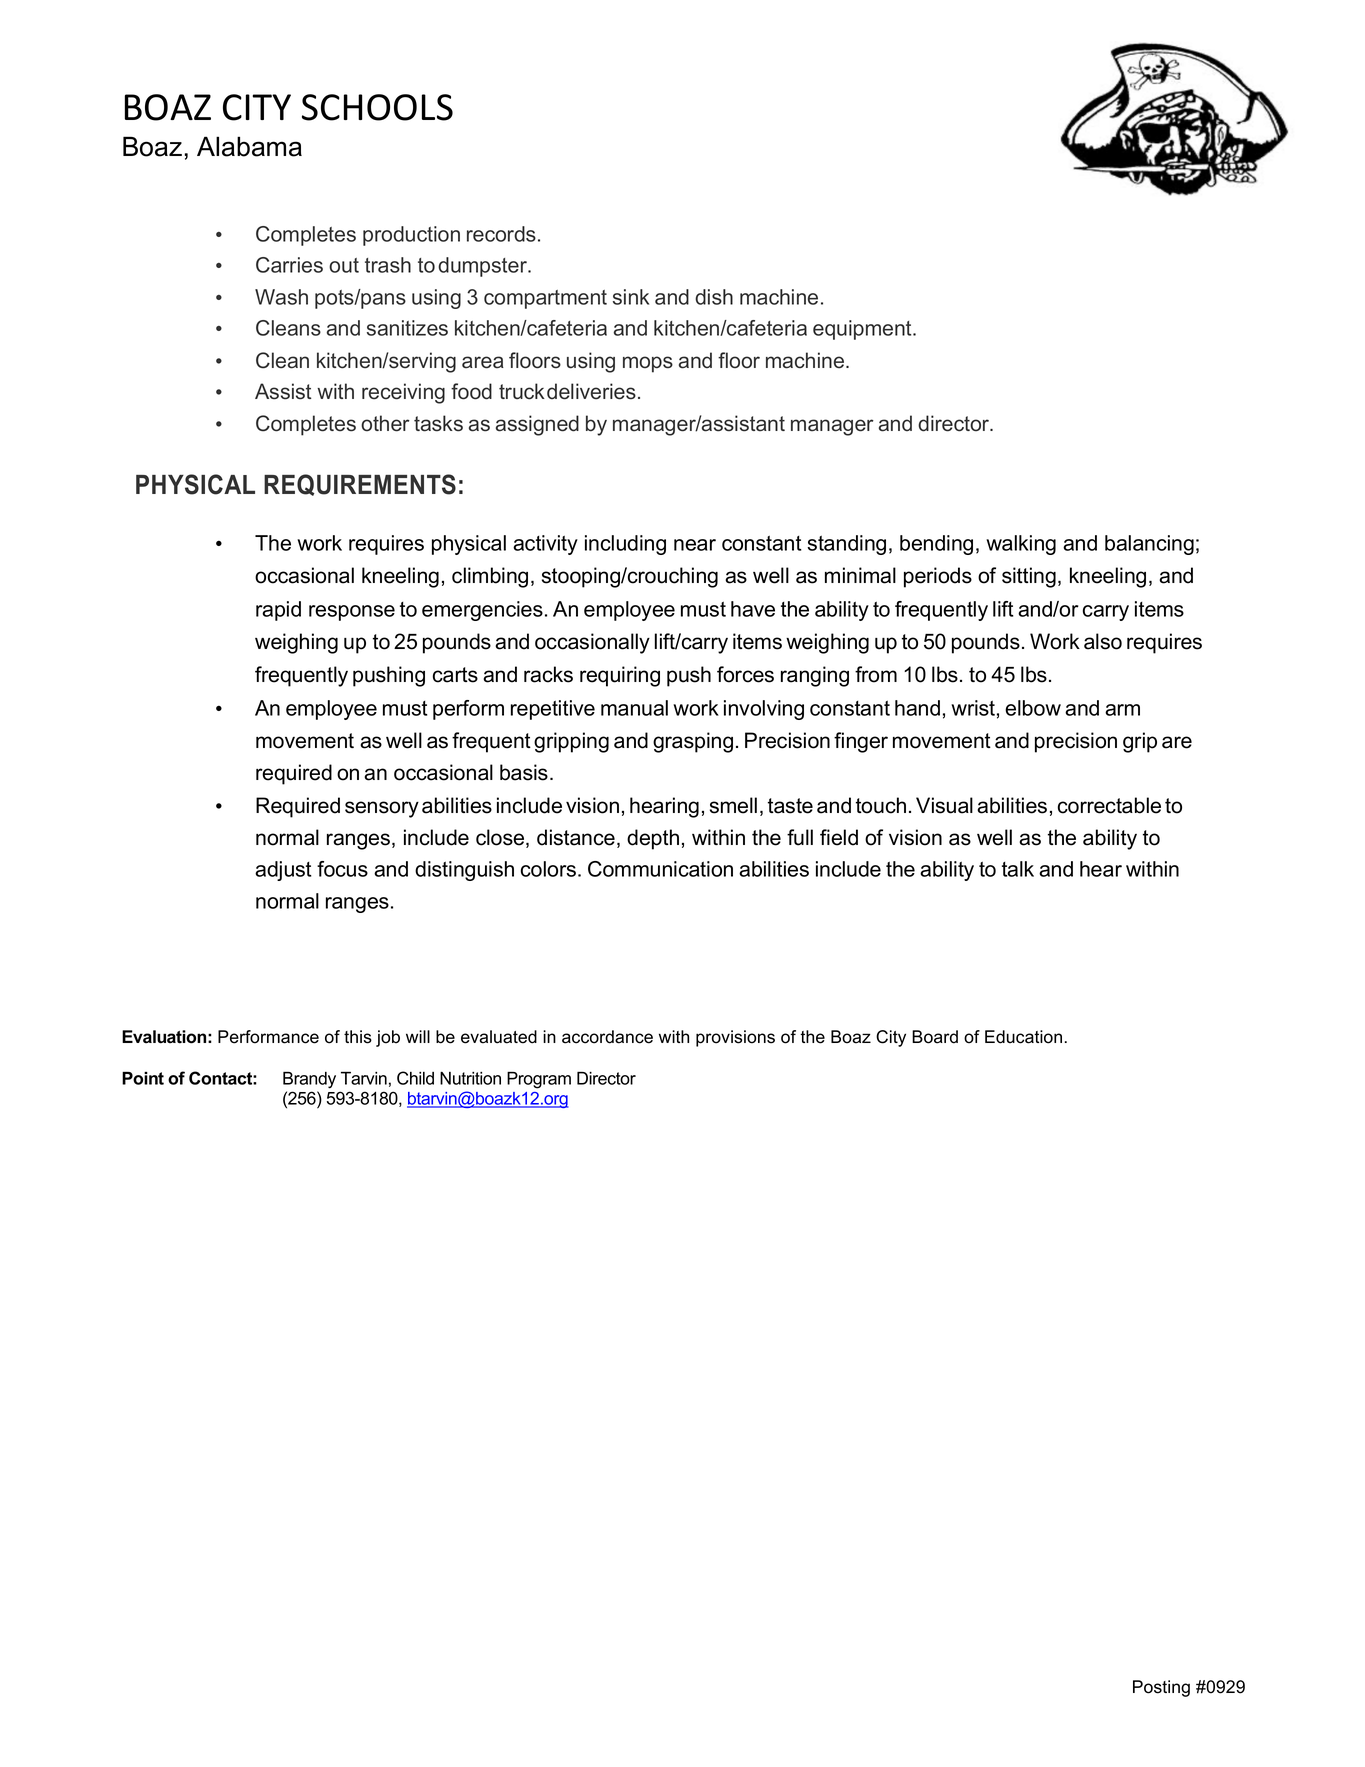 The width and height of the page is (1365, 1767). What do you see at coordinates (863, 330) in the page?
I see `equipment` at bounding box center [863, 330].
